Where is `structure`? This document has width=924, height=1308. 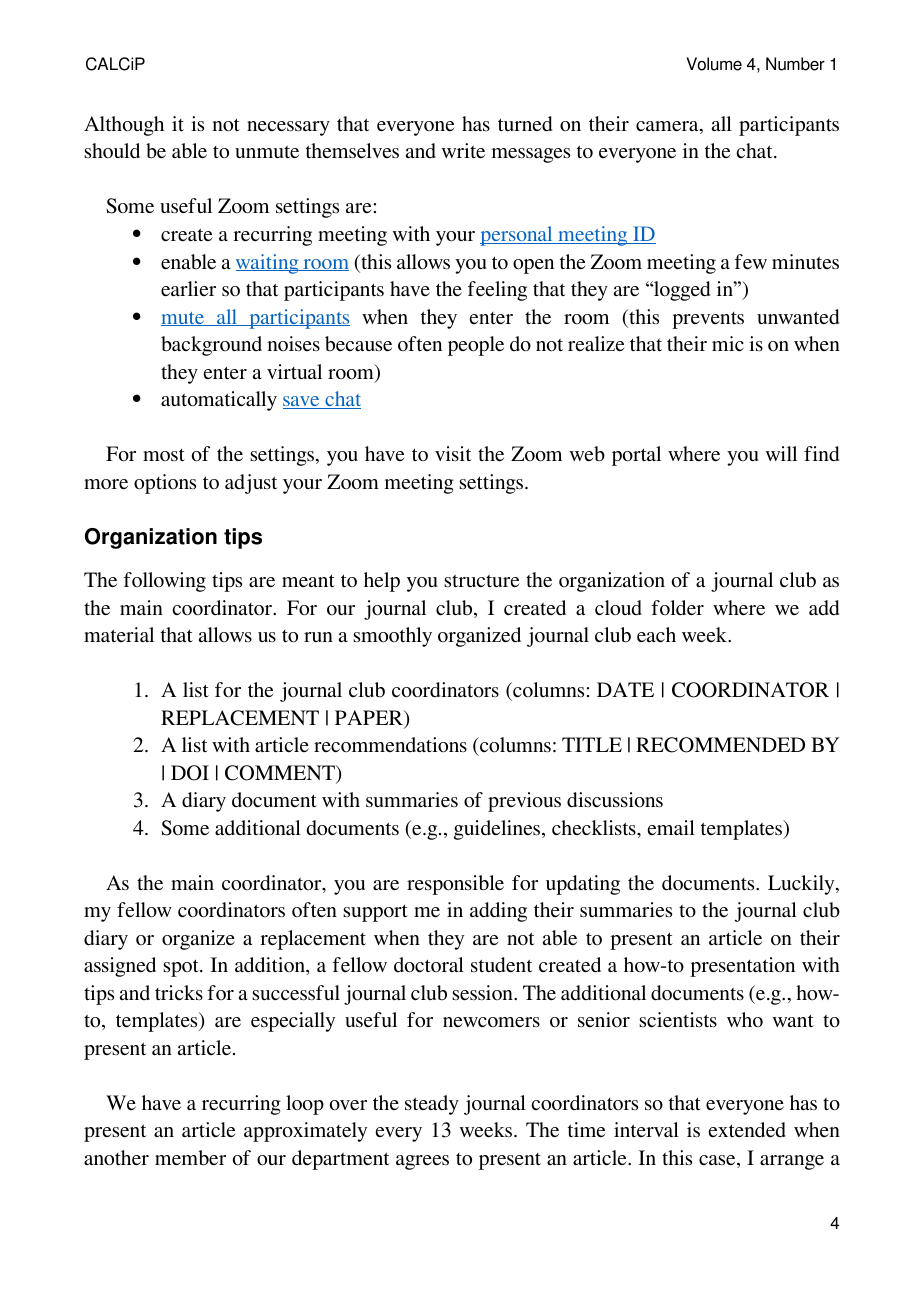
structure is located at coordinates (481, 581).
